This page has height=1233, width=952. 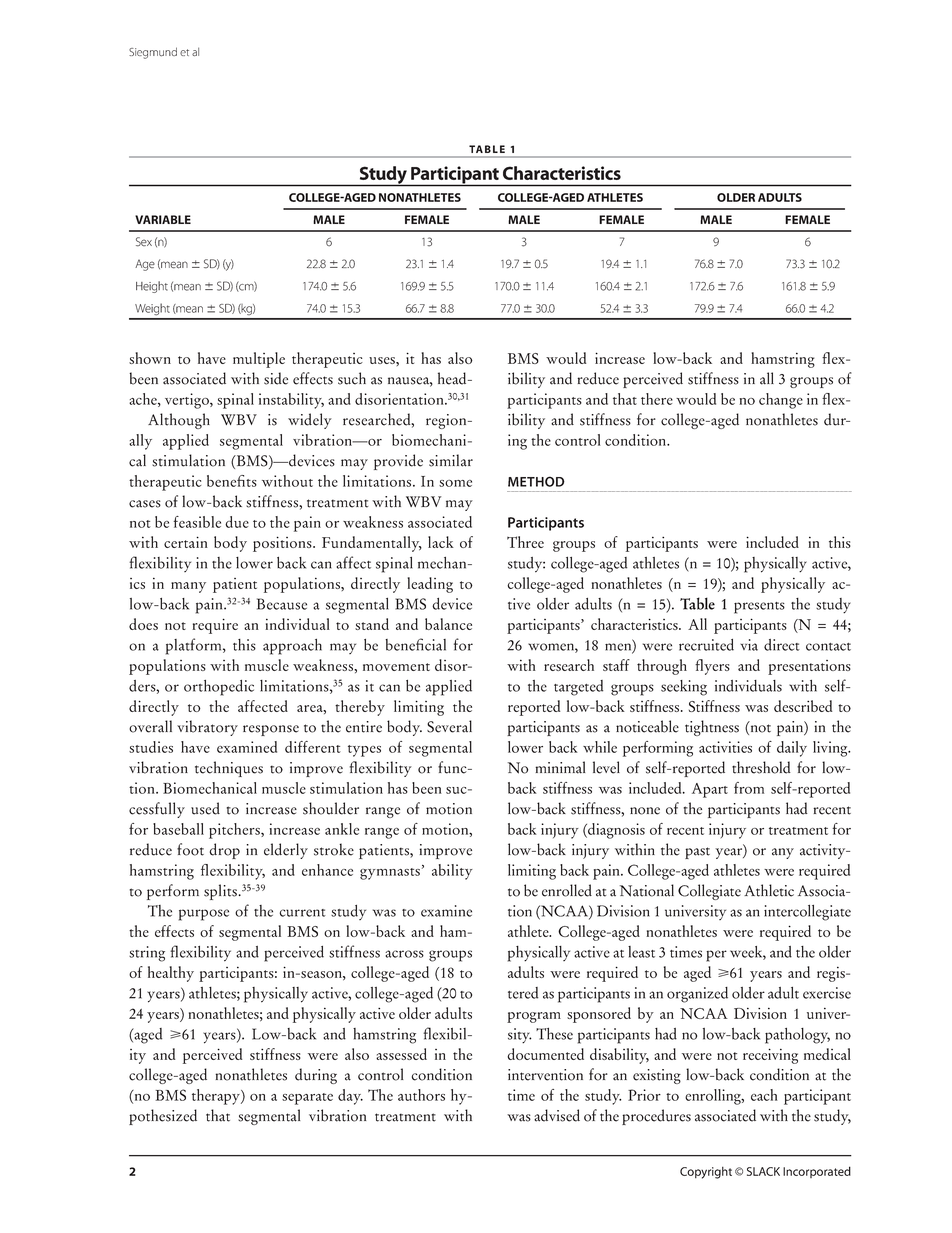 What do you see at coordinates (764, 1095) in the page?
I see `each` at bounding box center [764, 1095].
